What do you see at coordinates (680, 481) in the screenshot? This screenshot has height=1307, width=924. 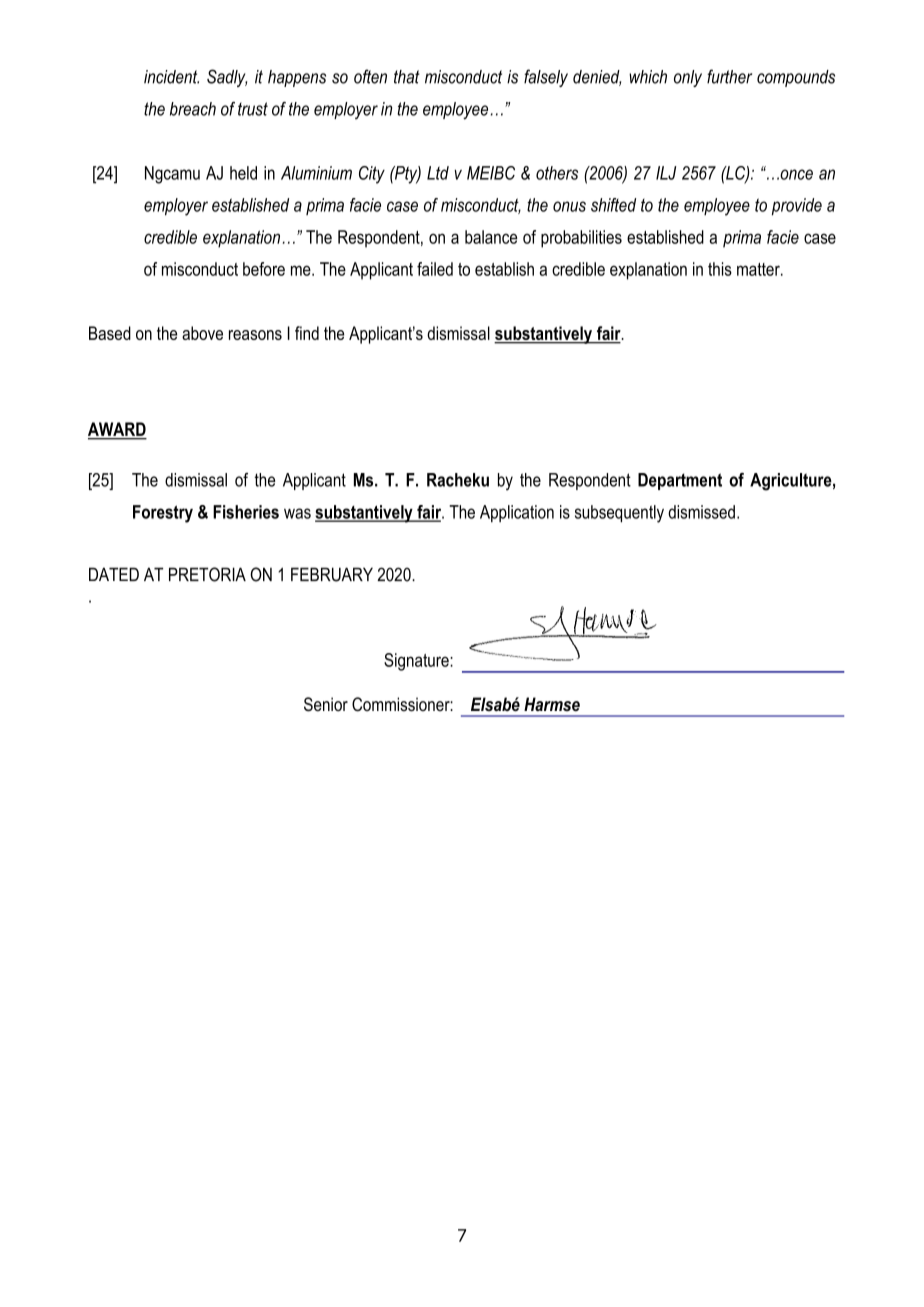 I see `Department` at bounding box center [680, 481].
